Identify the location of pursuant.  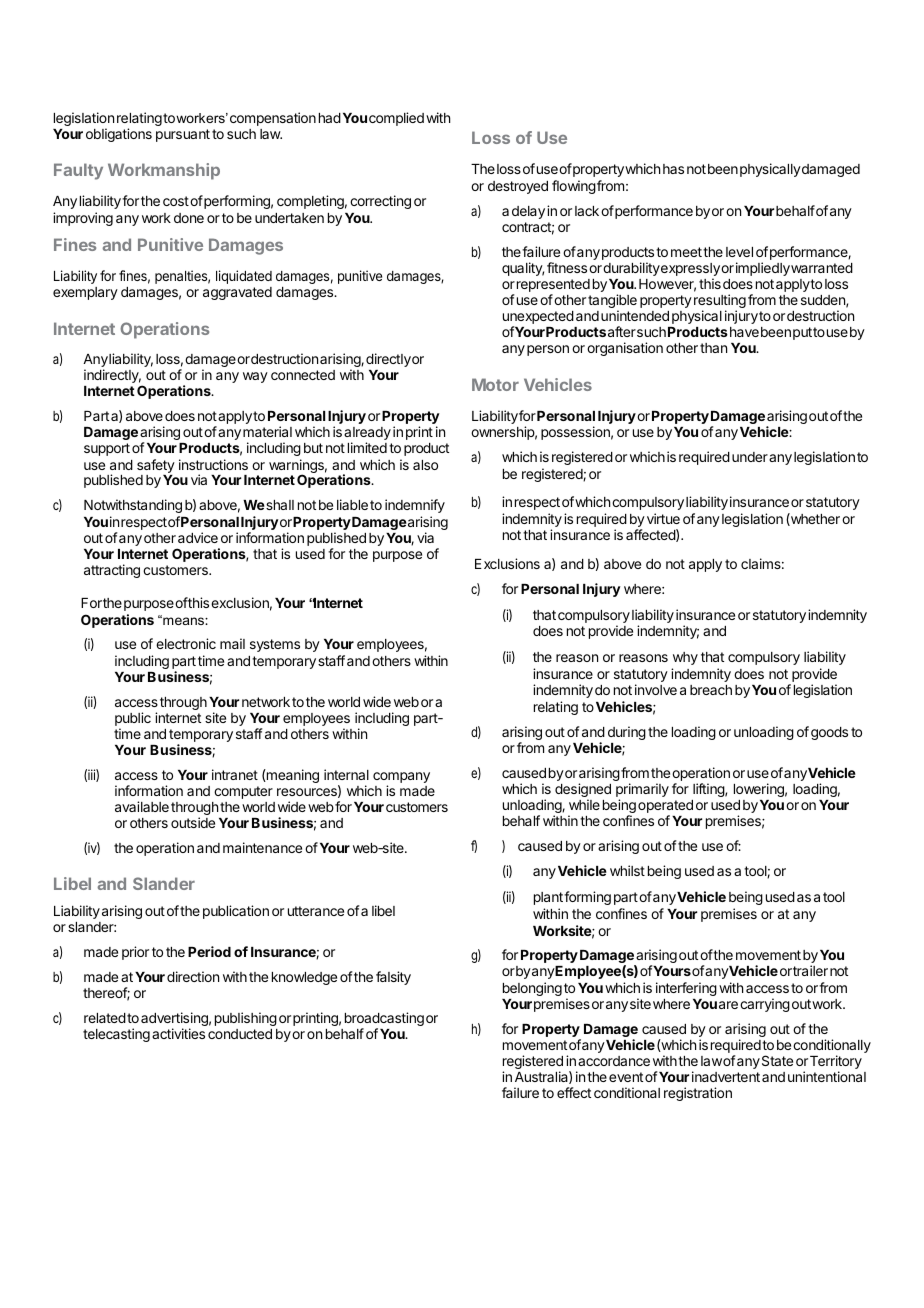
(183, 135).
